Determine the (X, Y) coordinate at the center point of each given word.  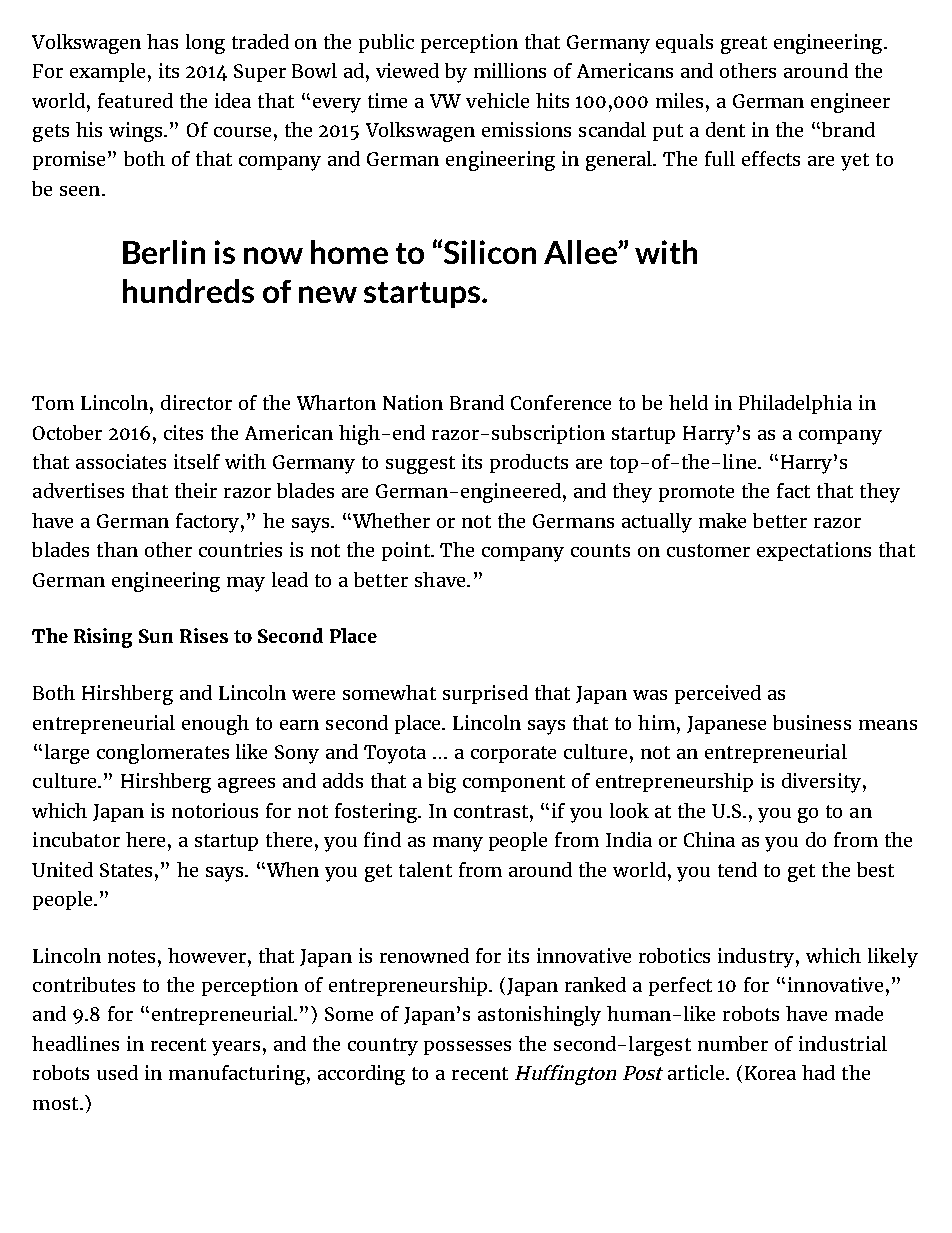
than (117, 549)
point (407, 551)
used (117, 1072)
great (744, 45)
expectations (814, 551)
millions (510, 70)
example (107, 72)
